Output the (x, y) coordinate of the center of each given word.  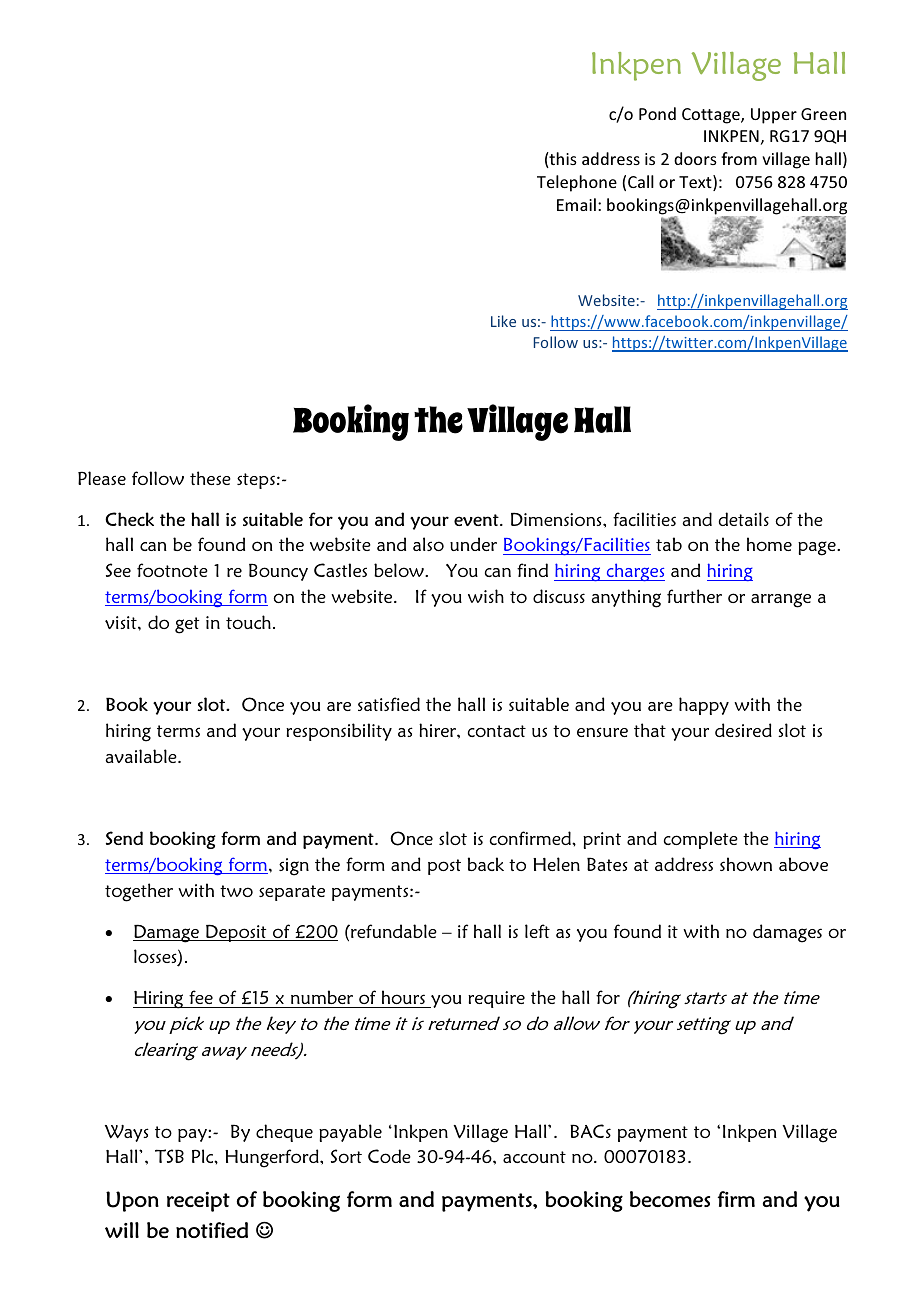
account (534, 1157)
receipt (198, 1202)
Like (503, 321)
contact (497, 731)
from (739, 158)
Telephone (577, 183)
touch (248, 622)
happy (704, 706)
